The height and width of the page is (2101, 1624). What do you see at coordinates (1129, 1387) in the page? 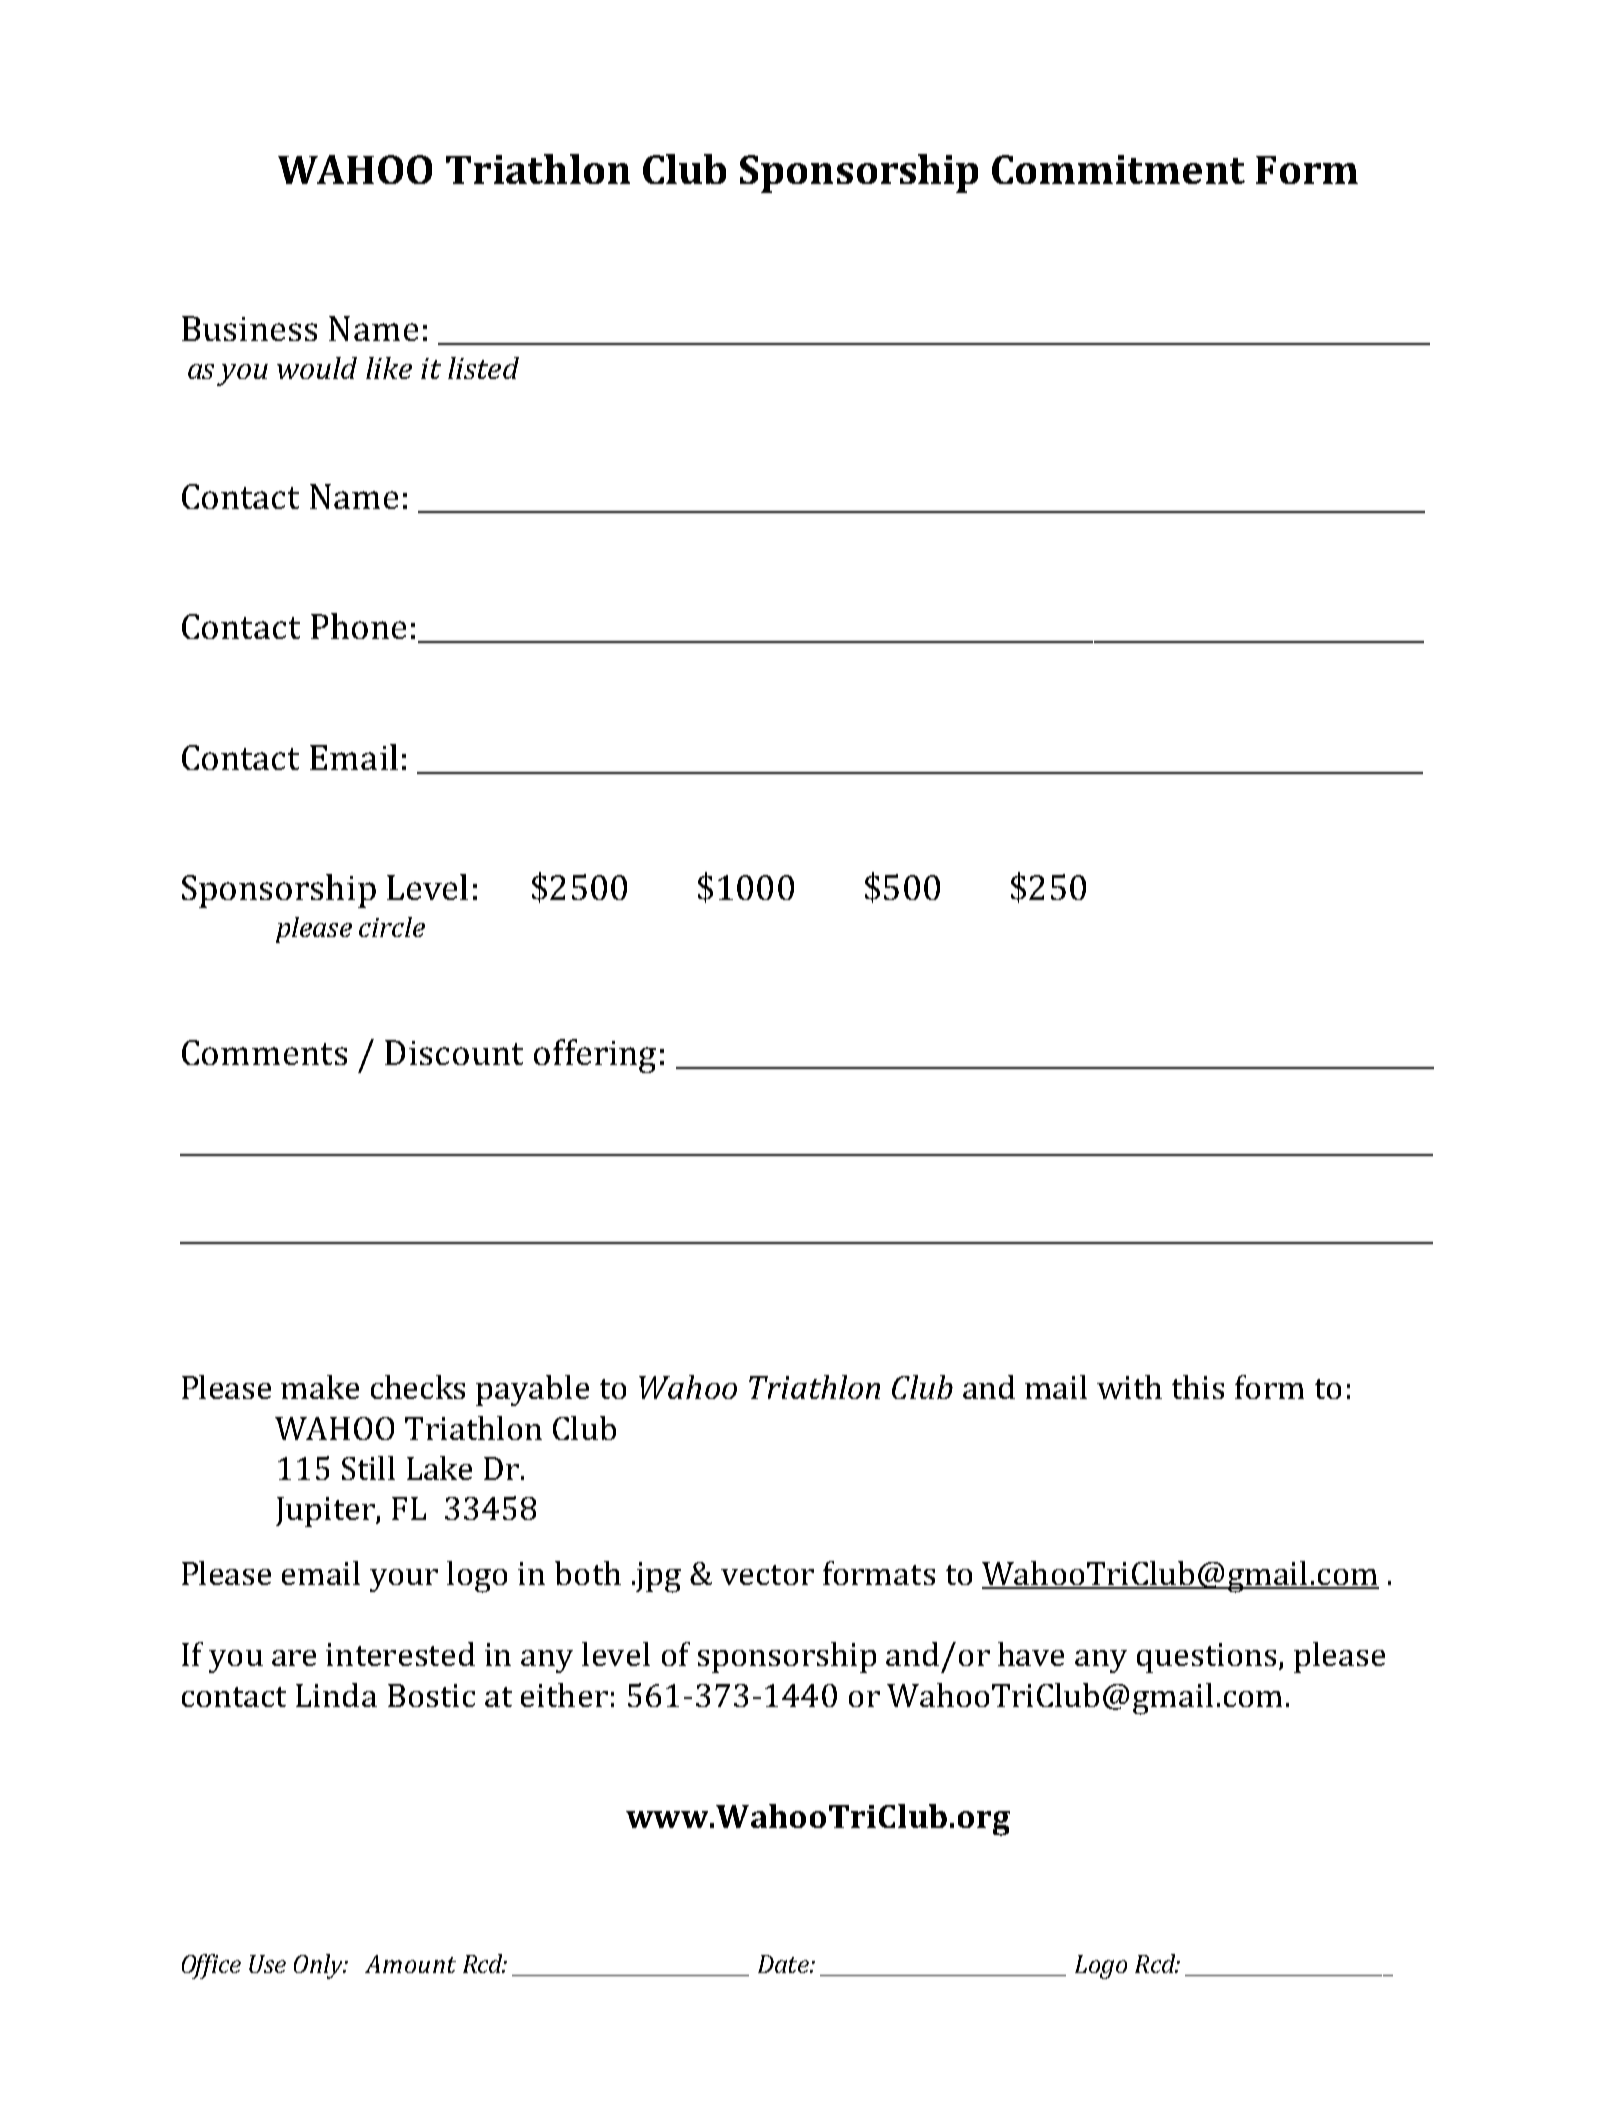
I see `with` at bounding box center [1129, 1387].
